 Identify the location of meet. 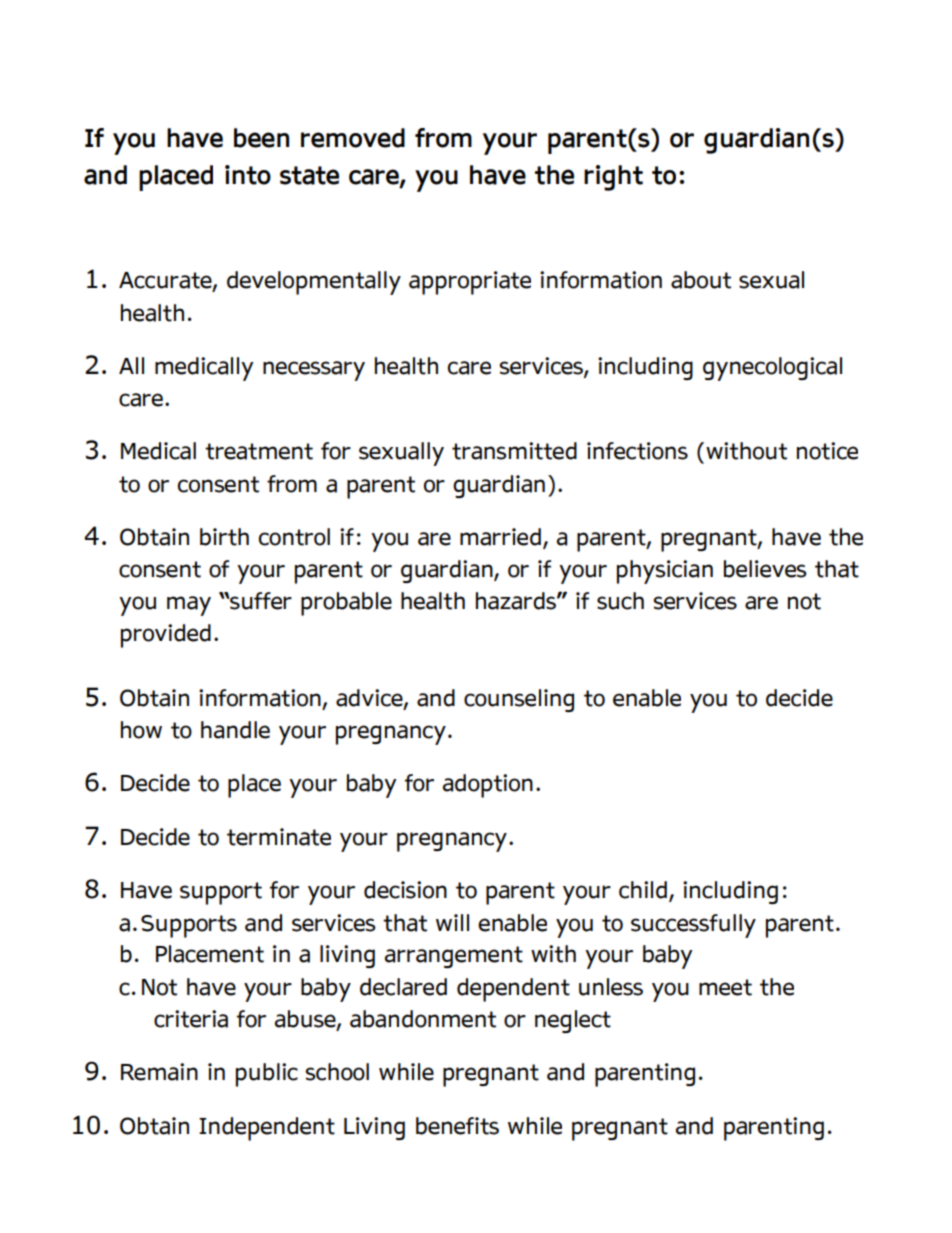
(725, 987).
